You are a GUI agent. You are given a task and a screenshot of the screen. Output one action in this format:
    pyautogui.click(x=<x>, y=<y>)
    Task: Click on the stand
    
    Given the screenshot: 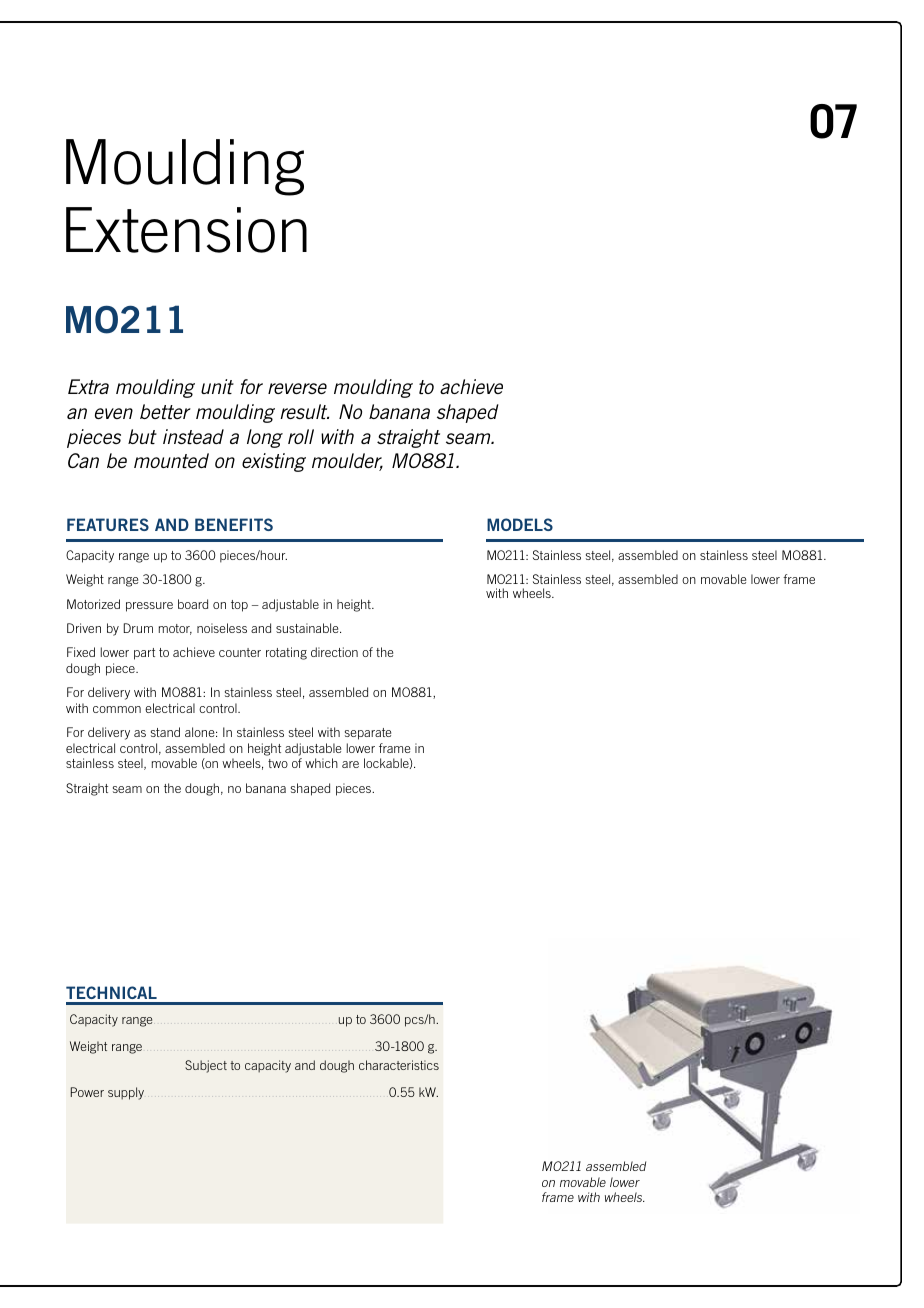 What is the action you would take?
    pyautogui.click(x=165, y=732)
